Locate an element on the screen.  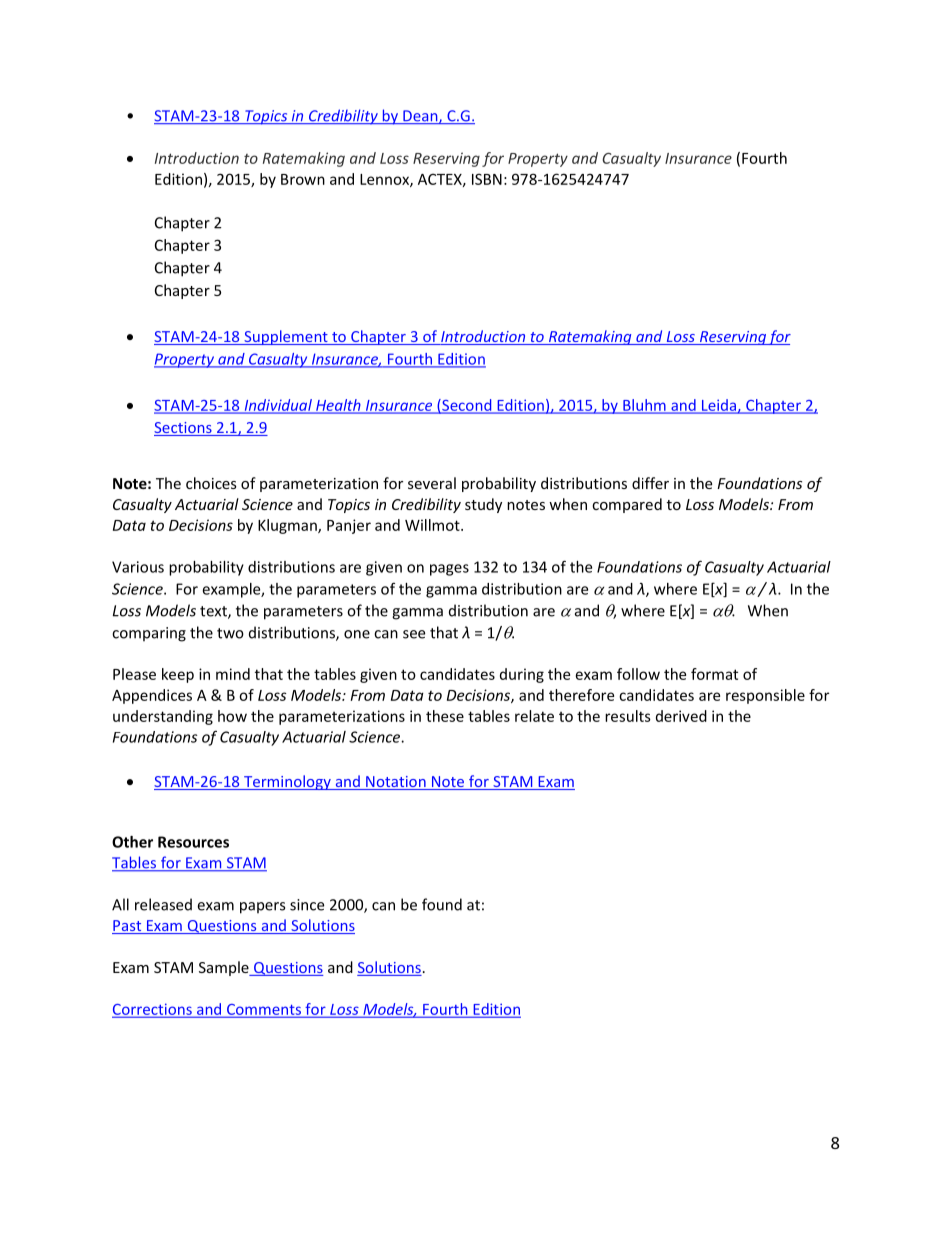
Dean is located at coordinates (420, 117).
